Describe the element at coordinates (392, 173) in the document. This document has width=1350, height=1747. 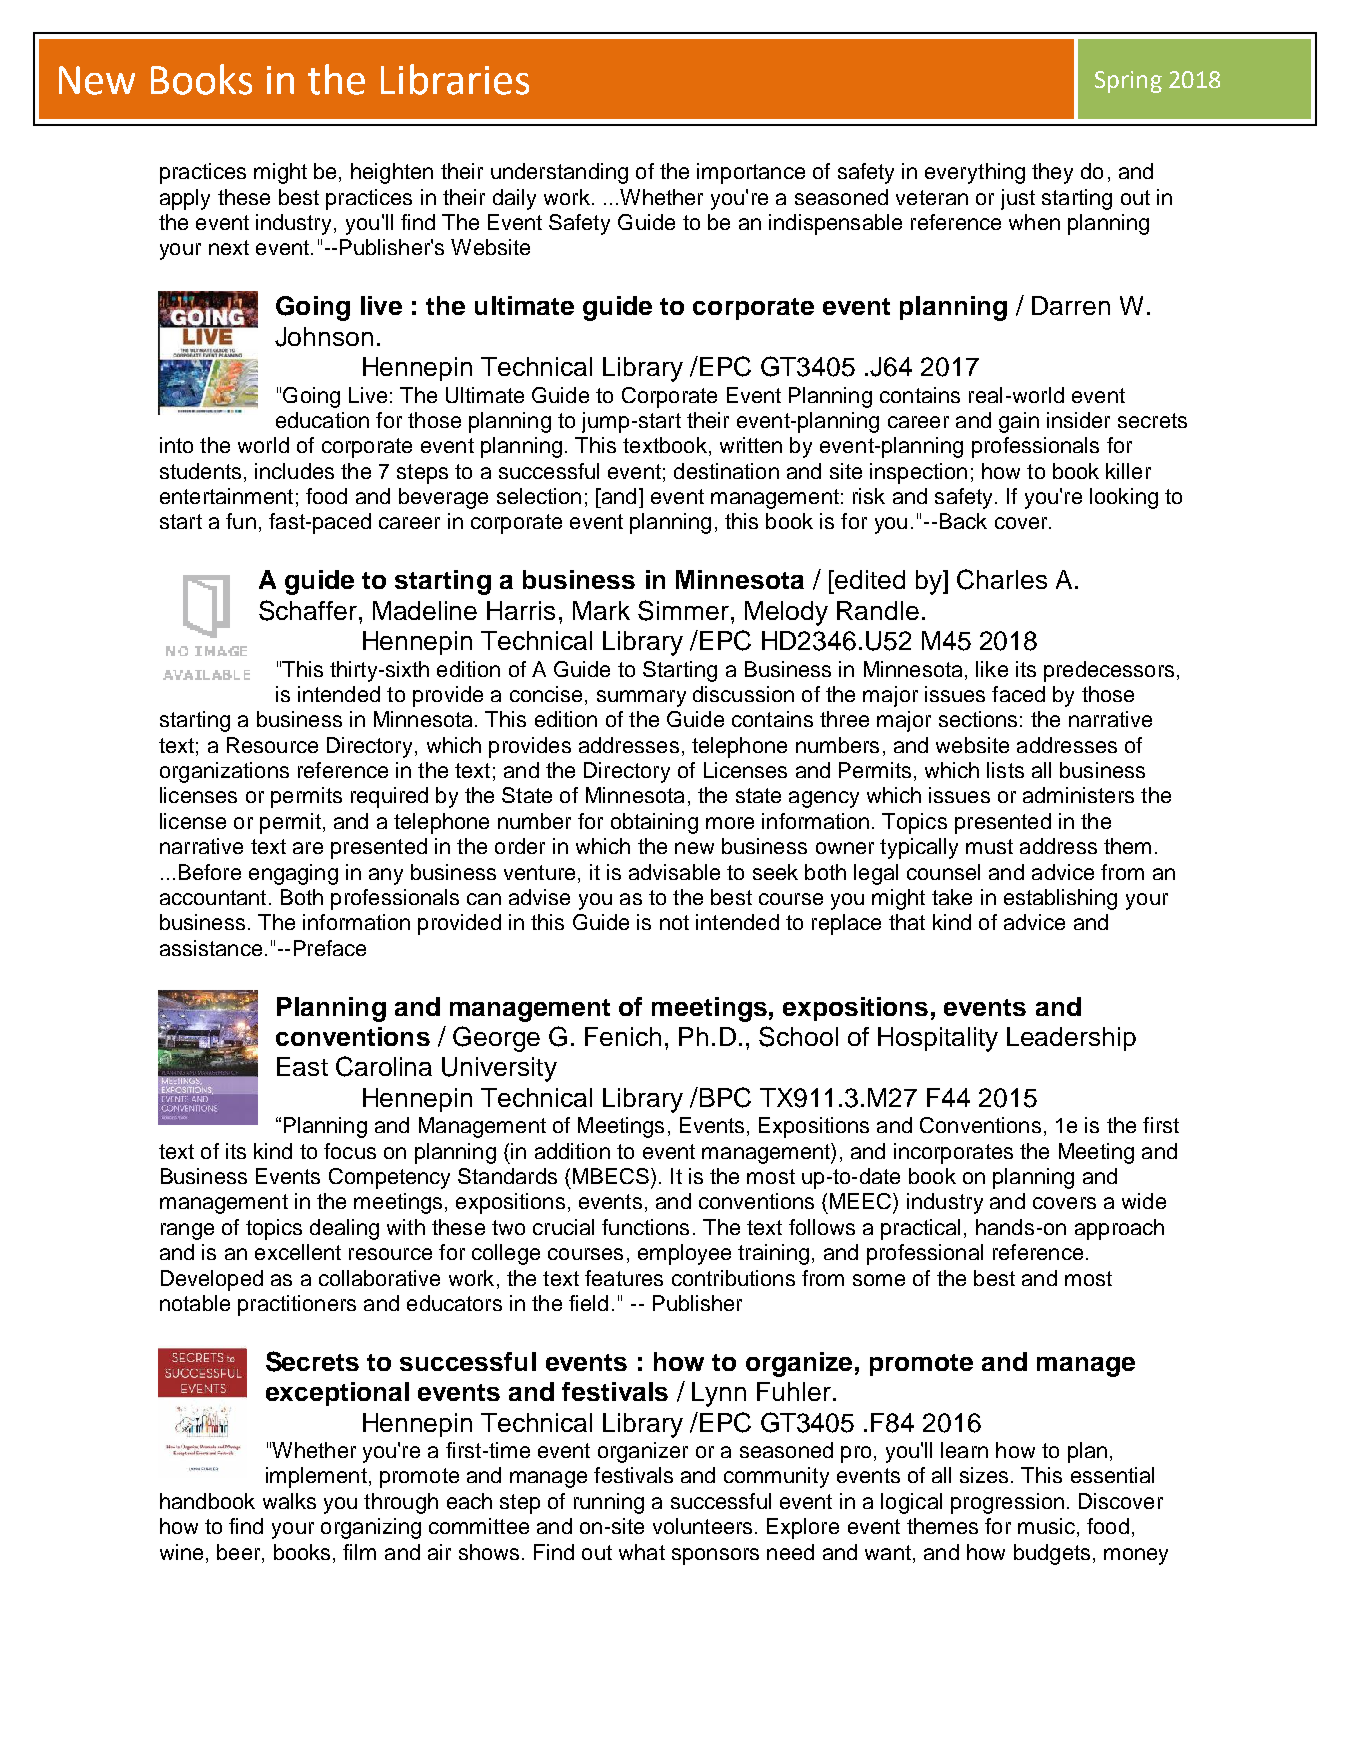
I see `heighten` at that location.
